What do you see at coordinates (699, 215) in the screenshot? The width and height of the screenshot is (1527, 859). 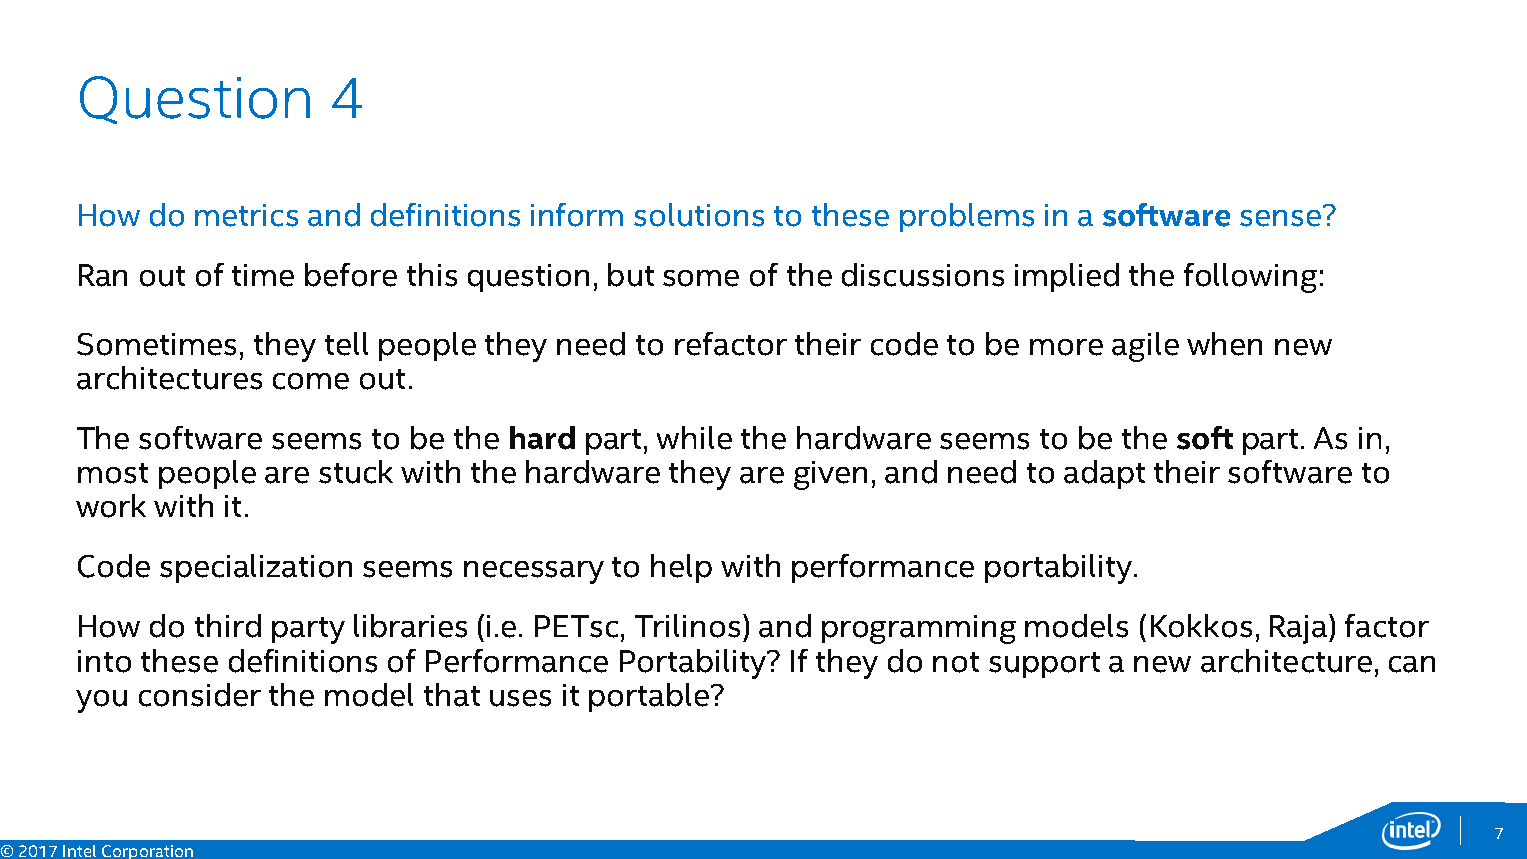 I see `solutions` at bounding box center [699, 215].
